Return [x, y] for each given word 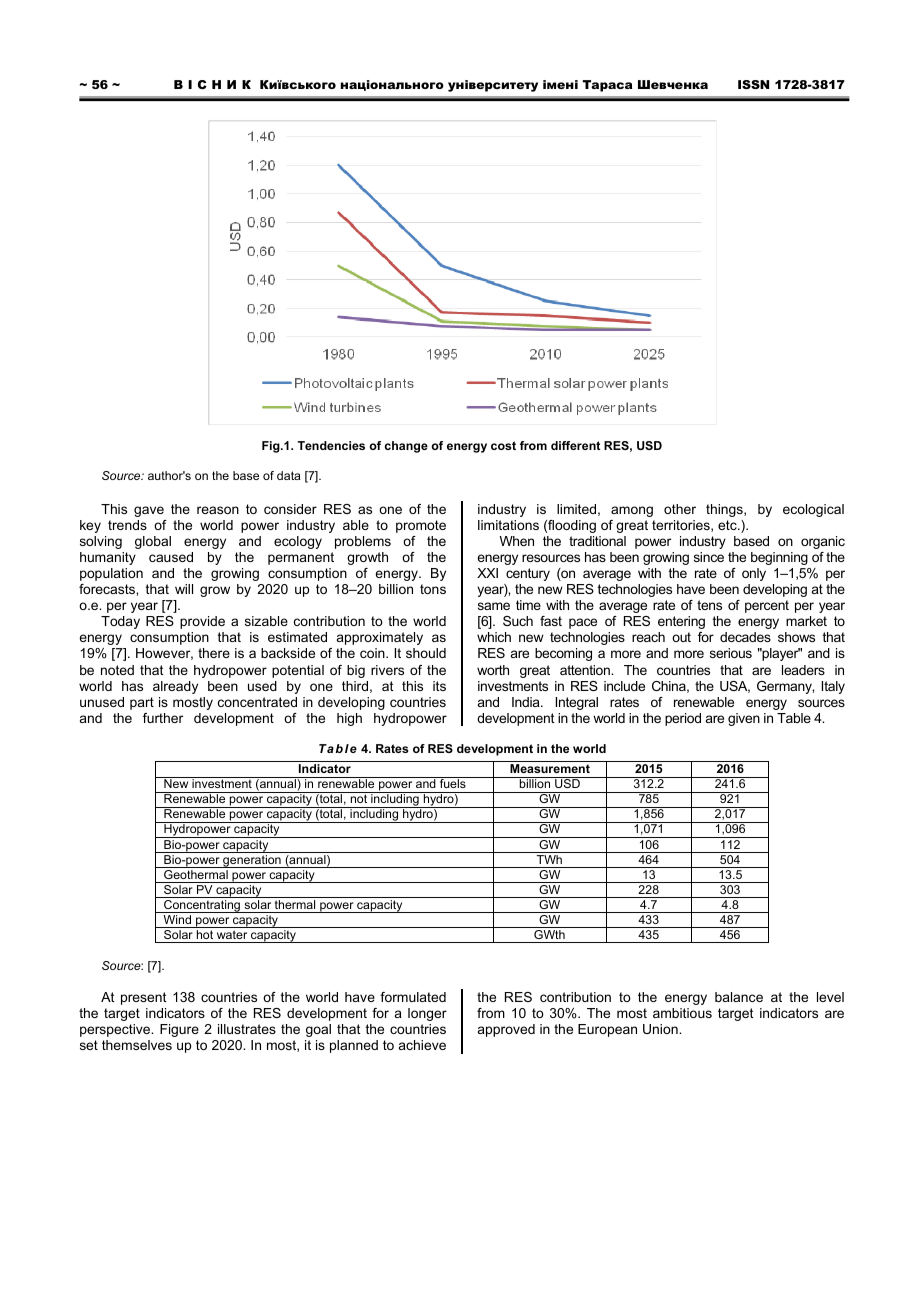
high [349, 719]
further [163, 718]
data [288, 475]
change [406, 447]
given [744, 719]
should [426, 653]
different [575, 445]
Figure [179, 1030]
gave [149, 511]
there [214, 653]
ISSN [753, 84]
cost [503, 445]
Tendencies [331, 445]
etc [728, 525]
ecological [813, 510]
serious [731, 653]
